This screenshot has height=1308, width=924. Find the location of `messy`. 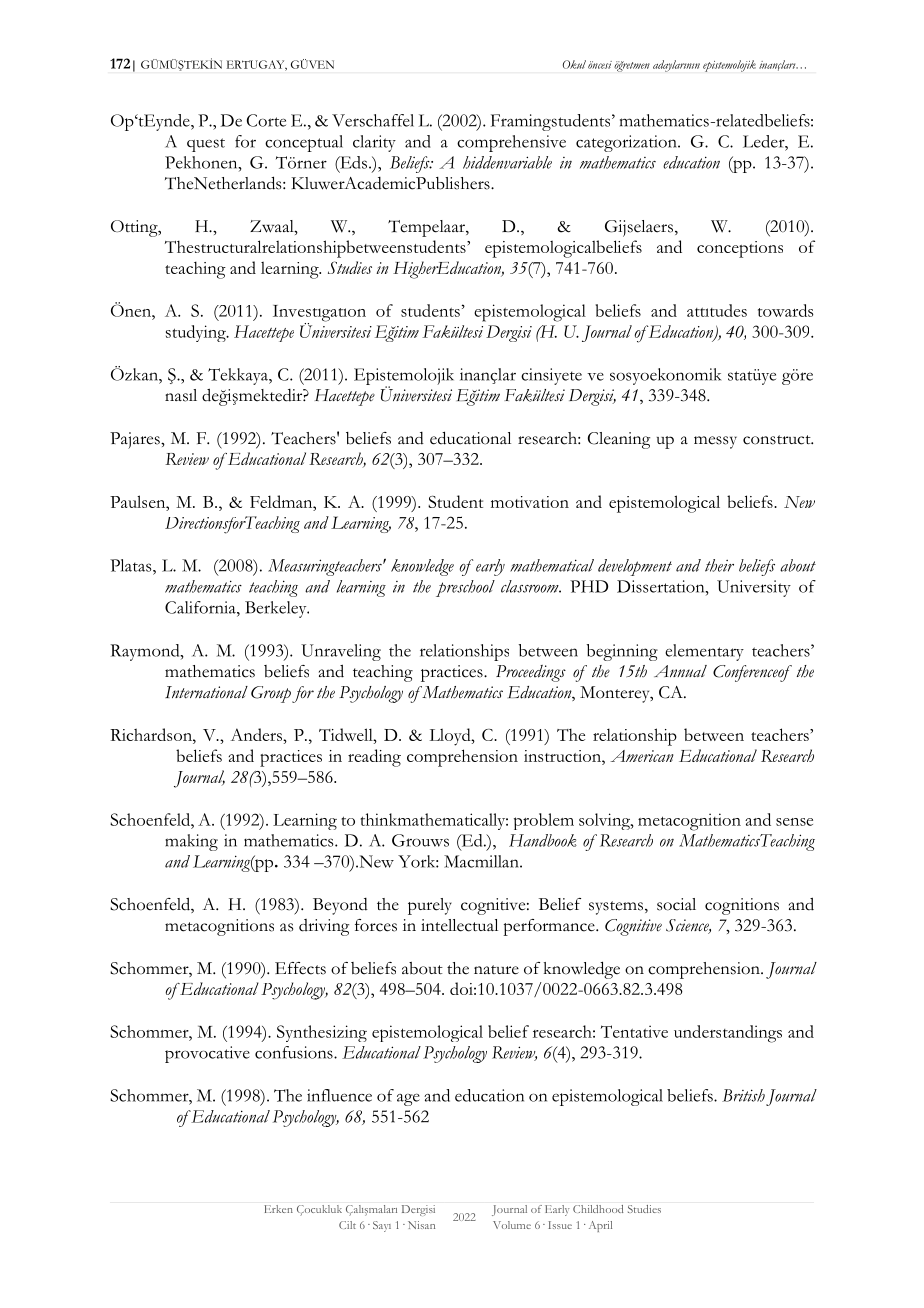

messy is located at coordinates (715, 442).
